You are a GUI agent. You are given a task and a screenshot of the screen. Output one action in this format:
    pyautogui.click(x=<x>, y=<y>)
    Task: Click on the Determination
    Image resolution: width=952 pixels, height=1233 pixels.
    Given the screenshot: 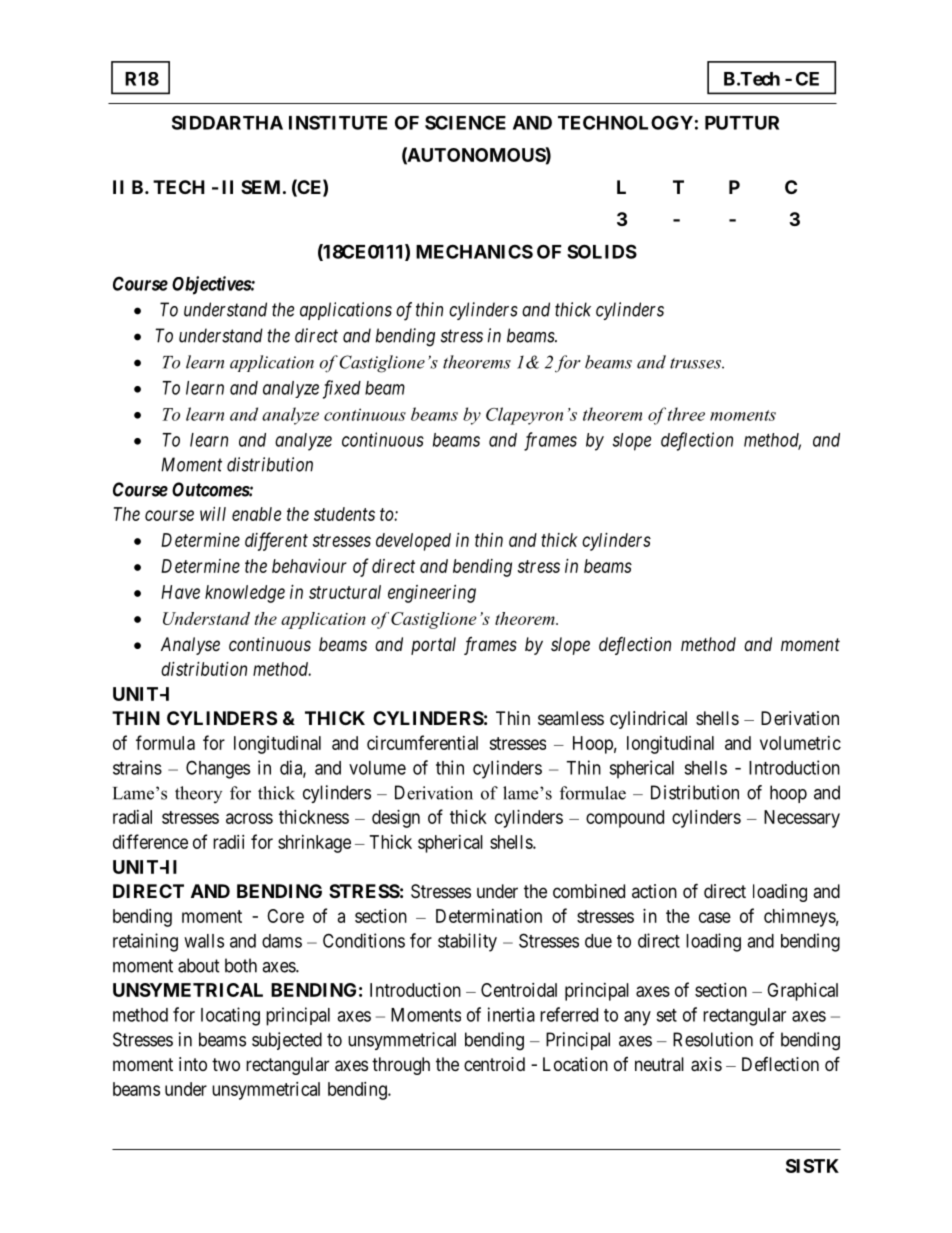 What is the action you would take?
    pyautogui.click(x=489, y=916)
